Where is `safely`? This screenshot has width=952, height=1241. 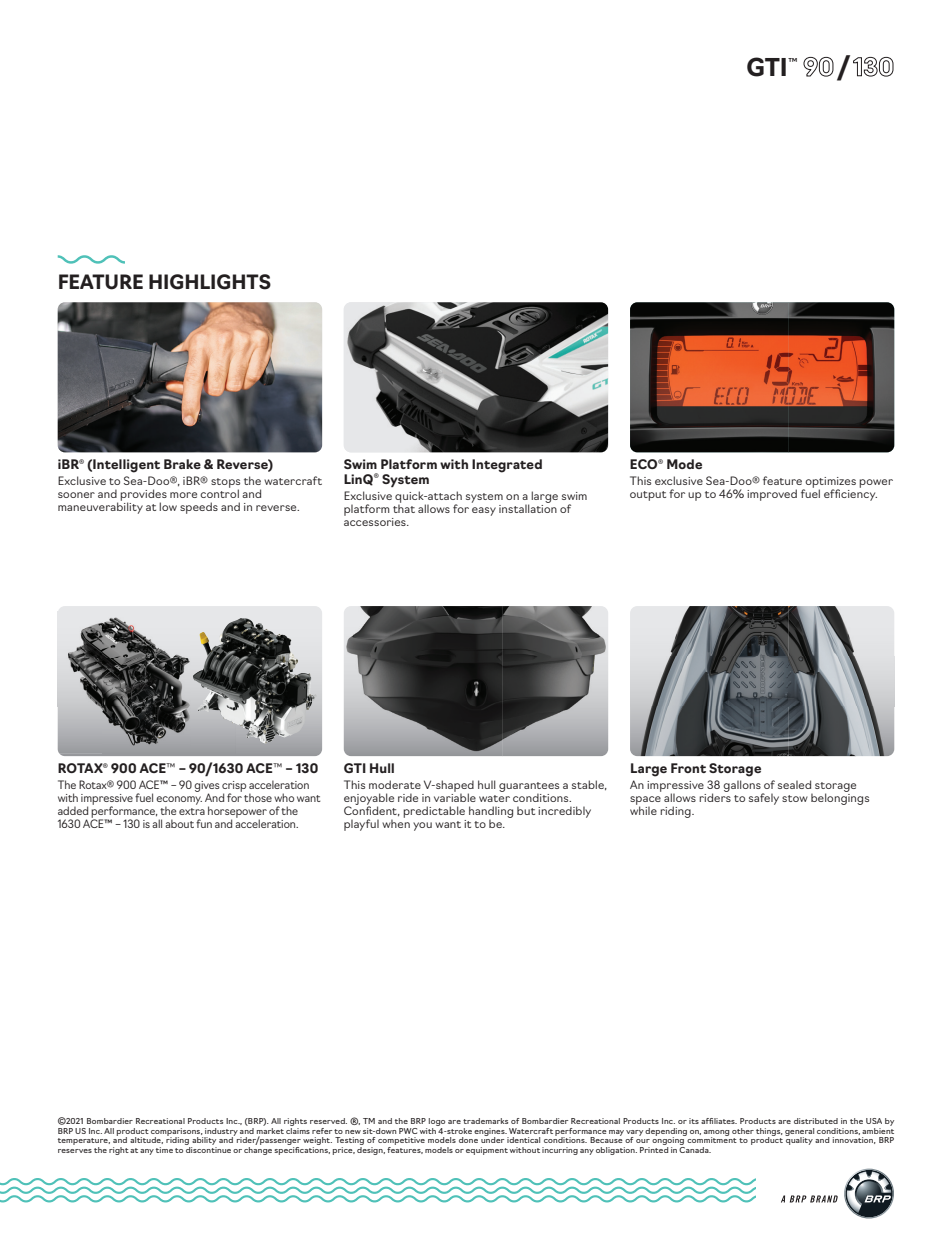
safely is located at coordinates (764, 799).
